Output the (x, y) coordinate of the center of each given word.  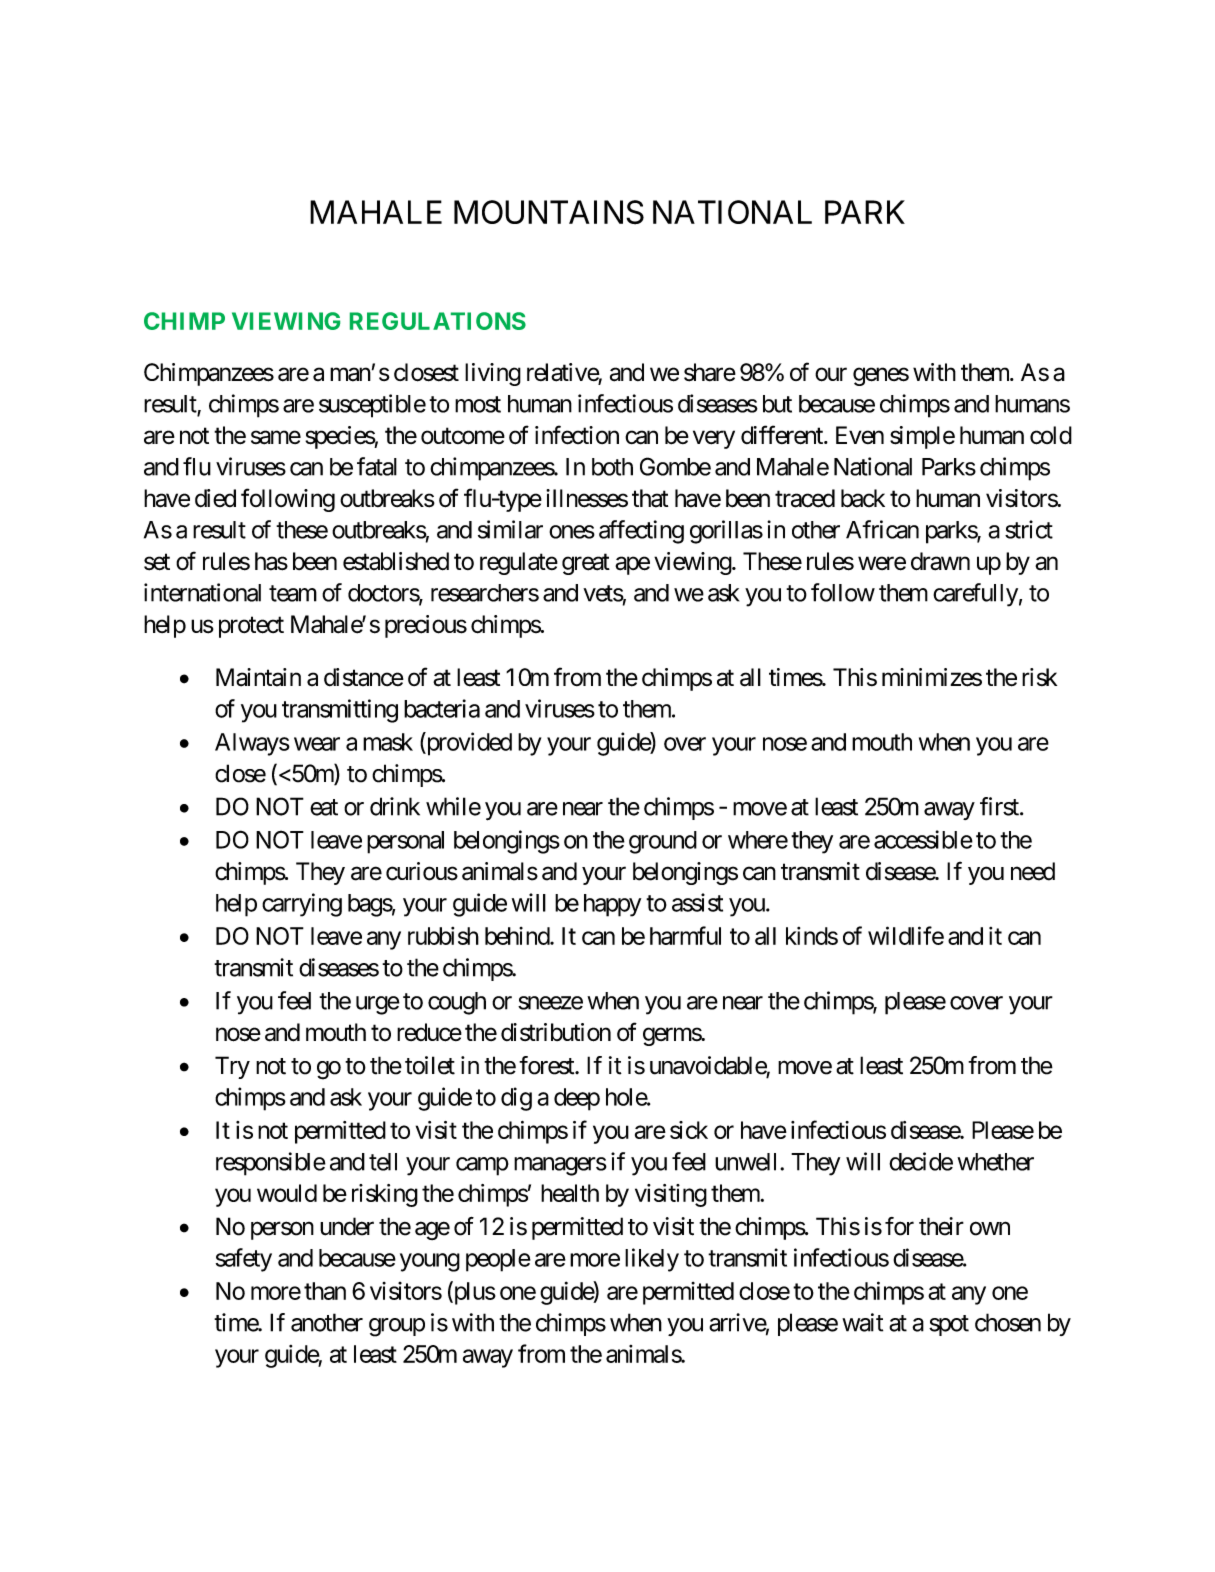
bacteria (442, 708)
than (325, 1291)
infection (577, 435)
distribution (556, 1032)
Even (860, 435)
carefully (975, 595)
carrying (302, 905)
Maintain (258, 677)
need (1033, 871)
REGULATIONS (438, 321)
